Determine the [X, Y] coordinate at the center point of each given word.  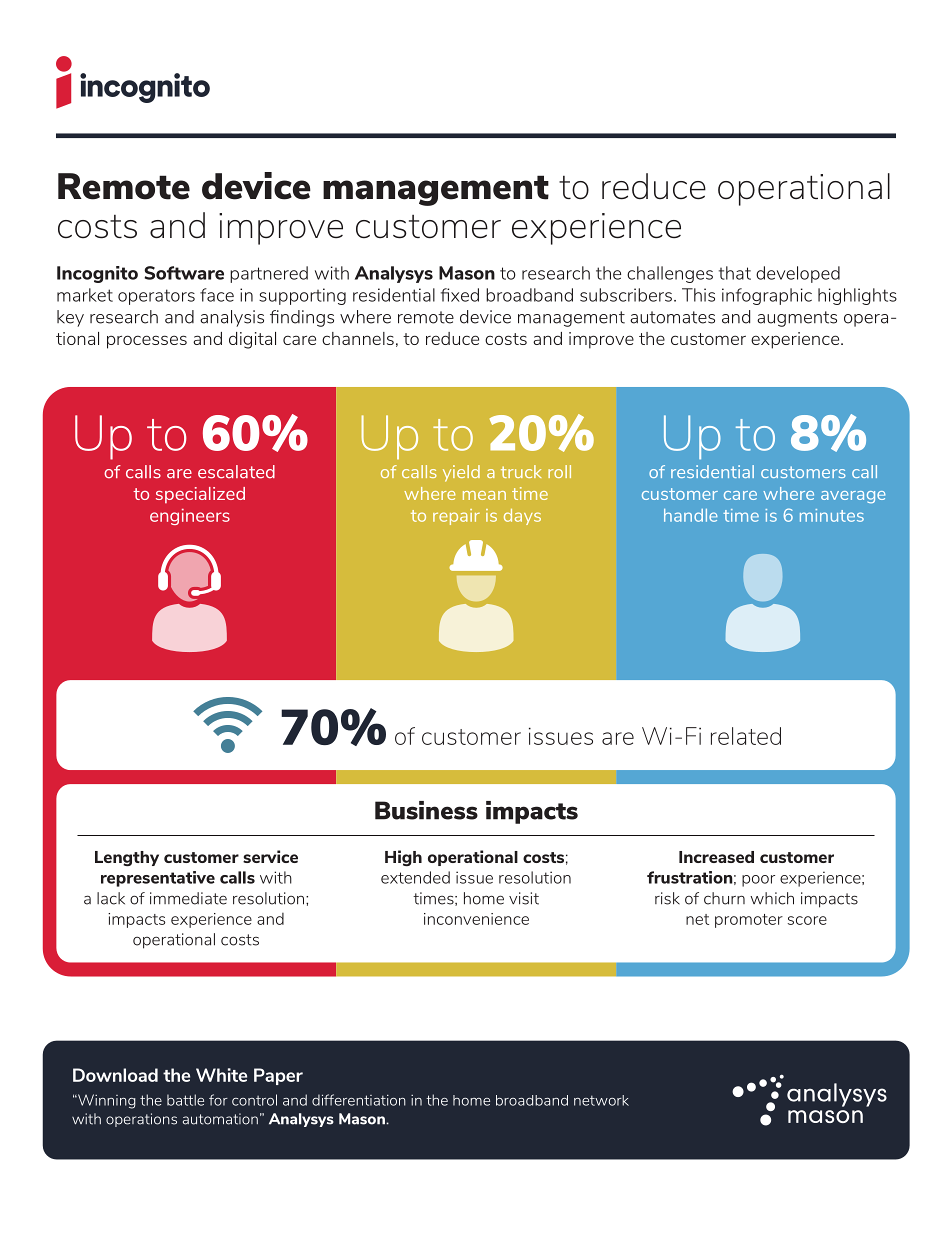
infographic [767, 296]
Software [184, 273]
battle [185, 1100]
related [746, 736]
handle [691, 515]
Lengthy [127, 858]
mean [484, 495]
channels [358, 338]
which [772, 898]
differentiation [359, 1100]
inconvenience [476, 919]
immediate [188, 898]
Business [426, 810]
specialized [200, 495]
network [601, 1100]
